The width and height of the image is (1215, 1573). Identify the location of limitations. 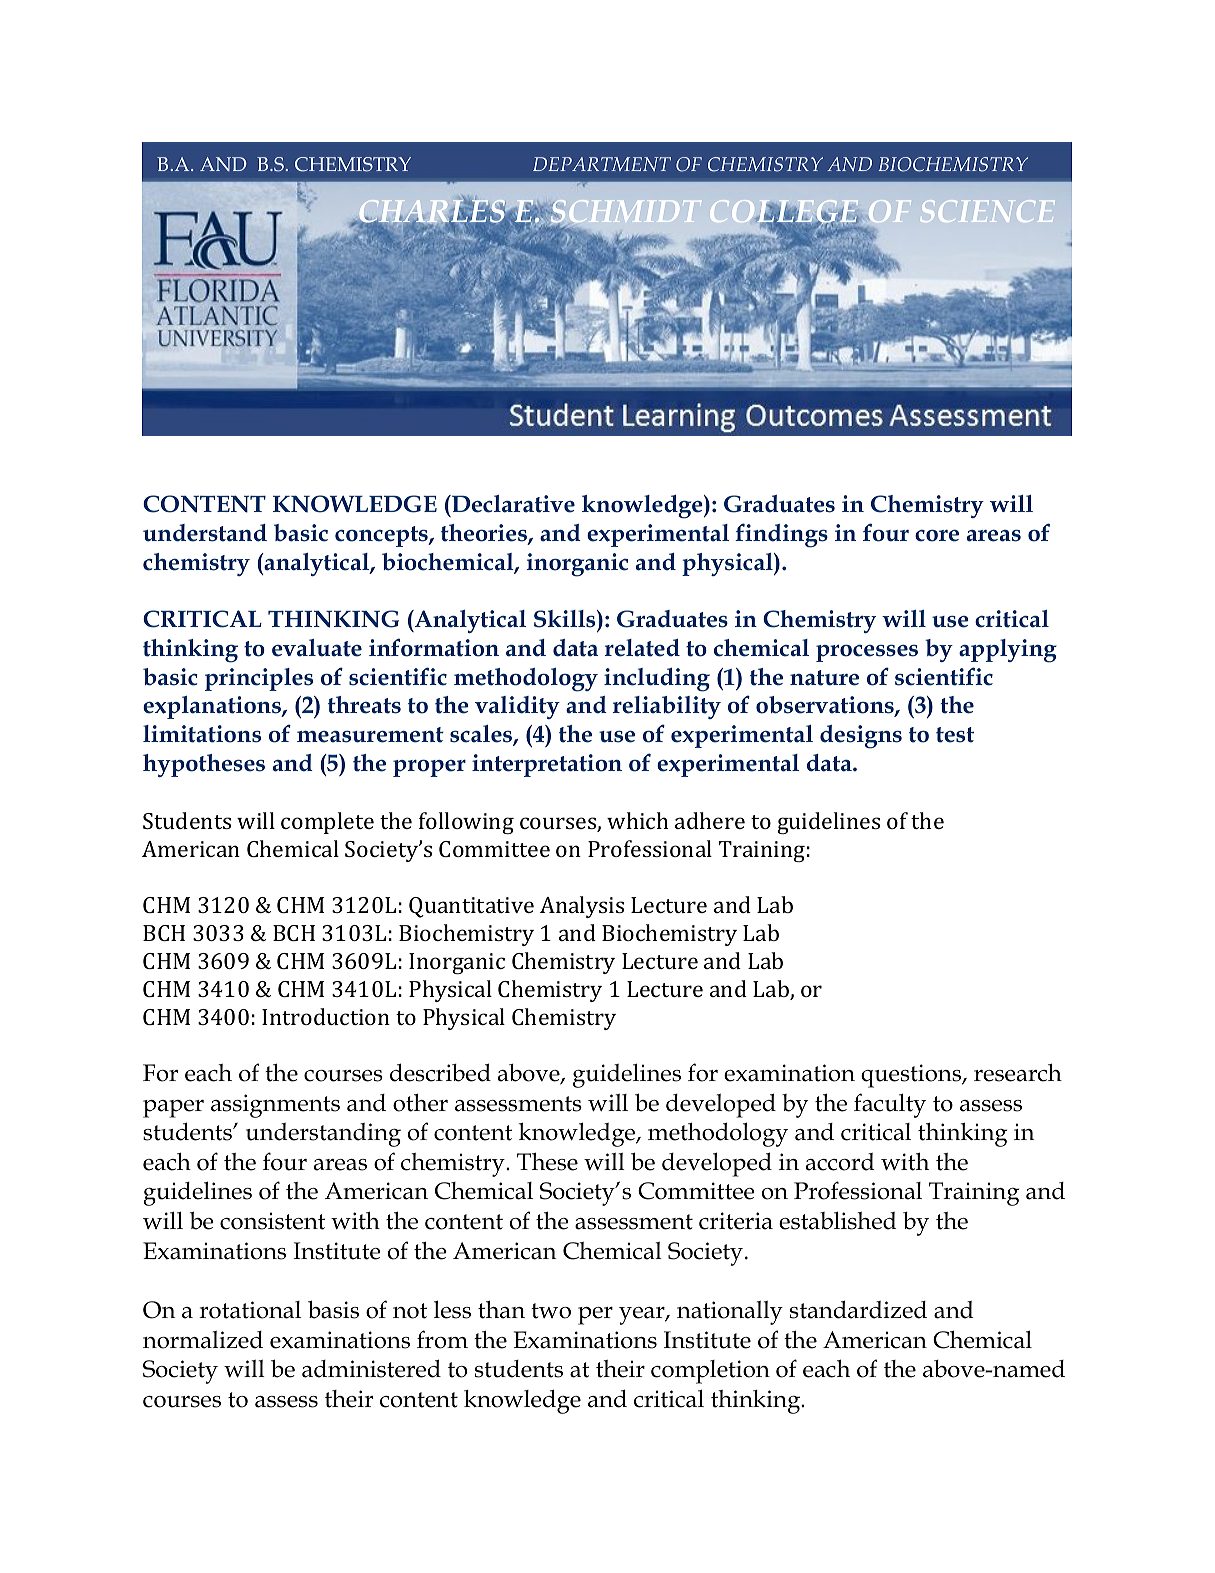
(202, 734).
